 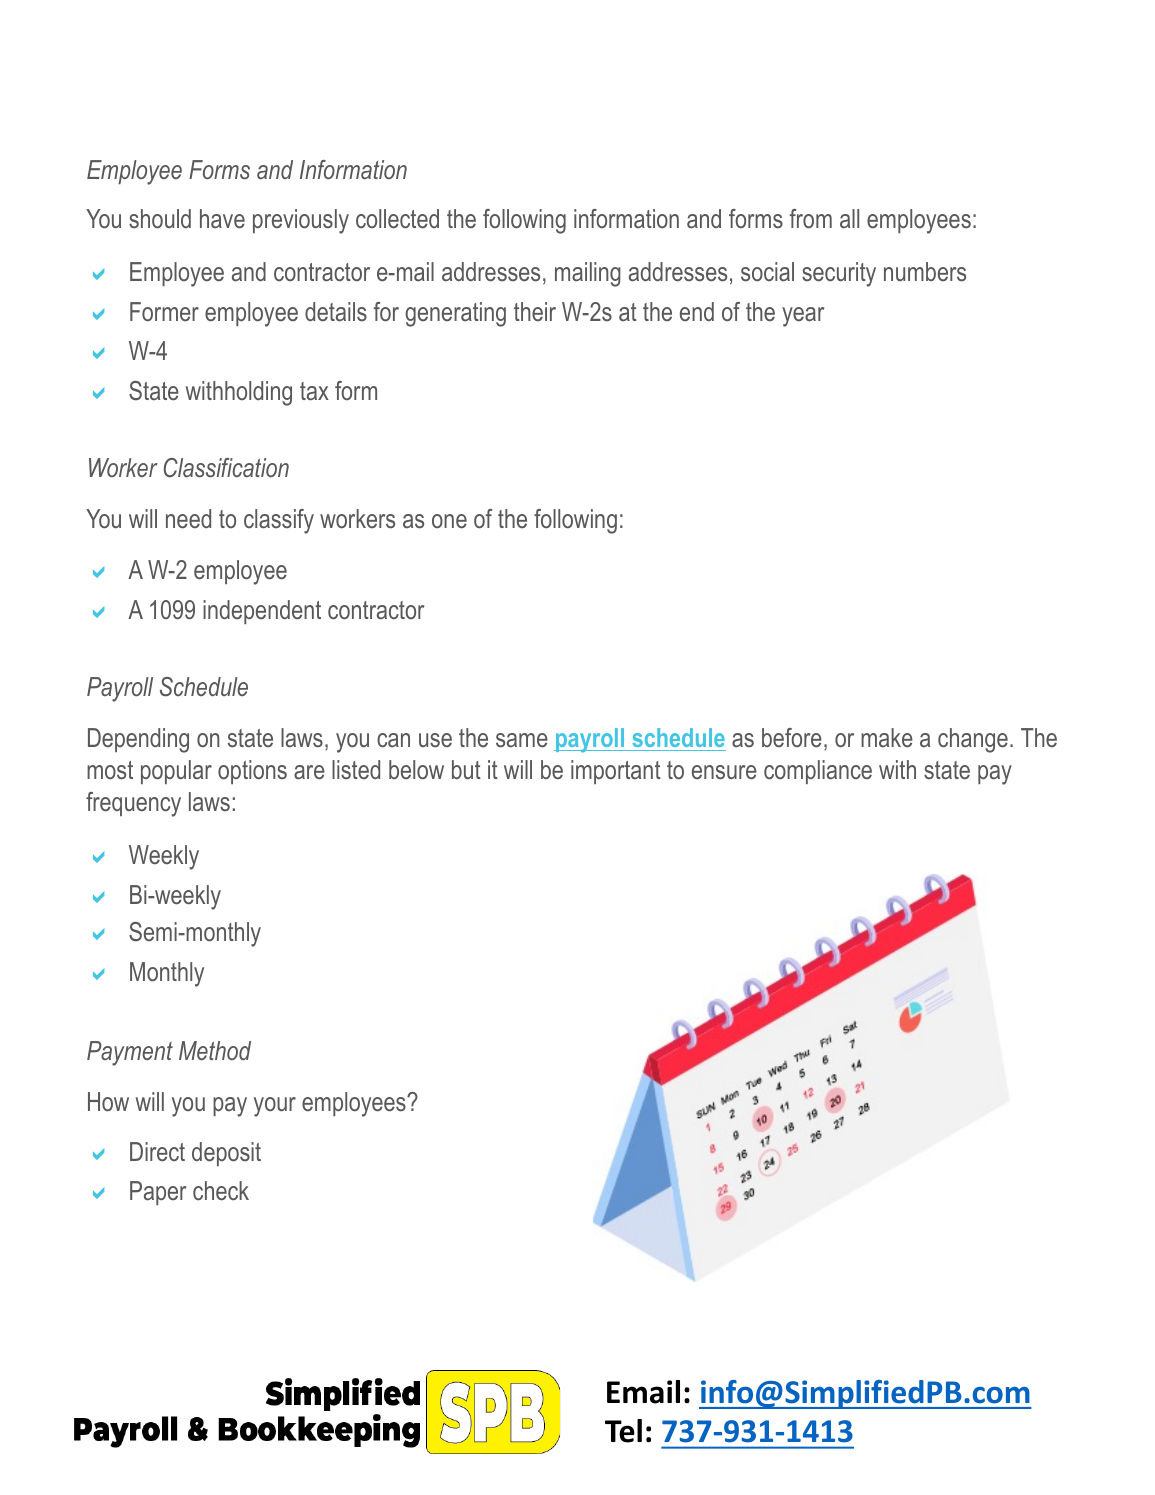 What do you see at coordinates (623, 1431) in the screenshot?
I see `Tel` at bounding box center [623, 1431].
